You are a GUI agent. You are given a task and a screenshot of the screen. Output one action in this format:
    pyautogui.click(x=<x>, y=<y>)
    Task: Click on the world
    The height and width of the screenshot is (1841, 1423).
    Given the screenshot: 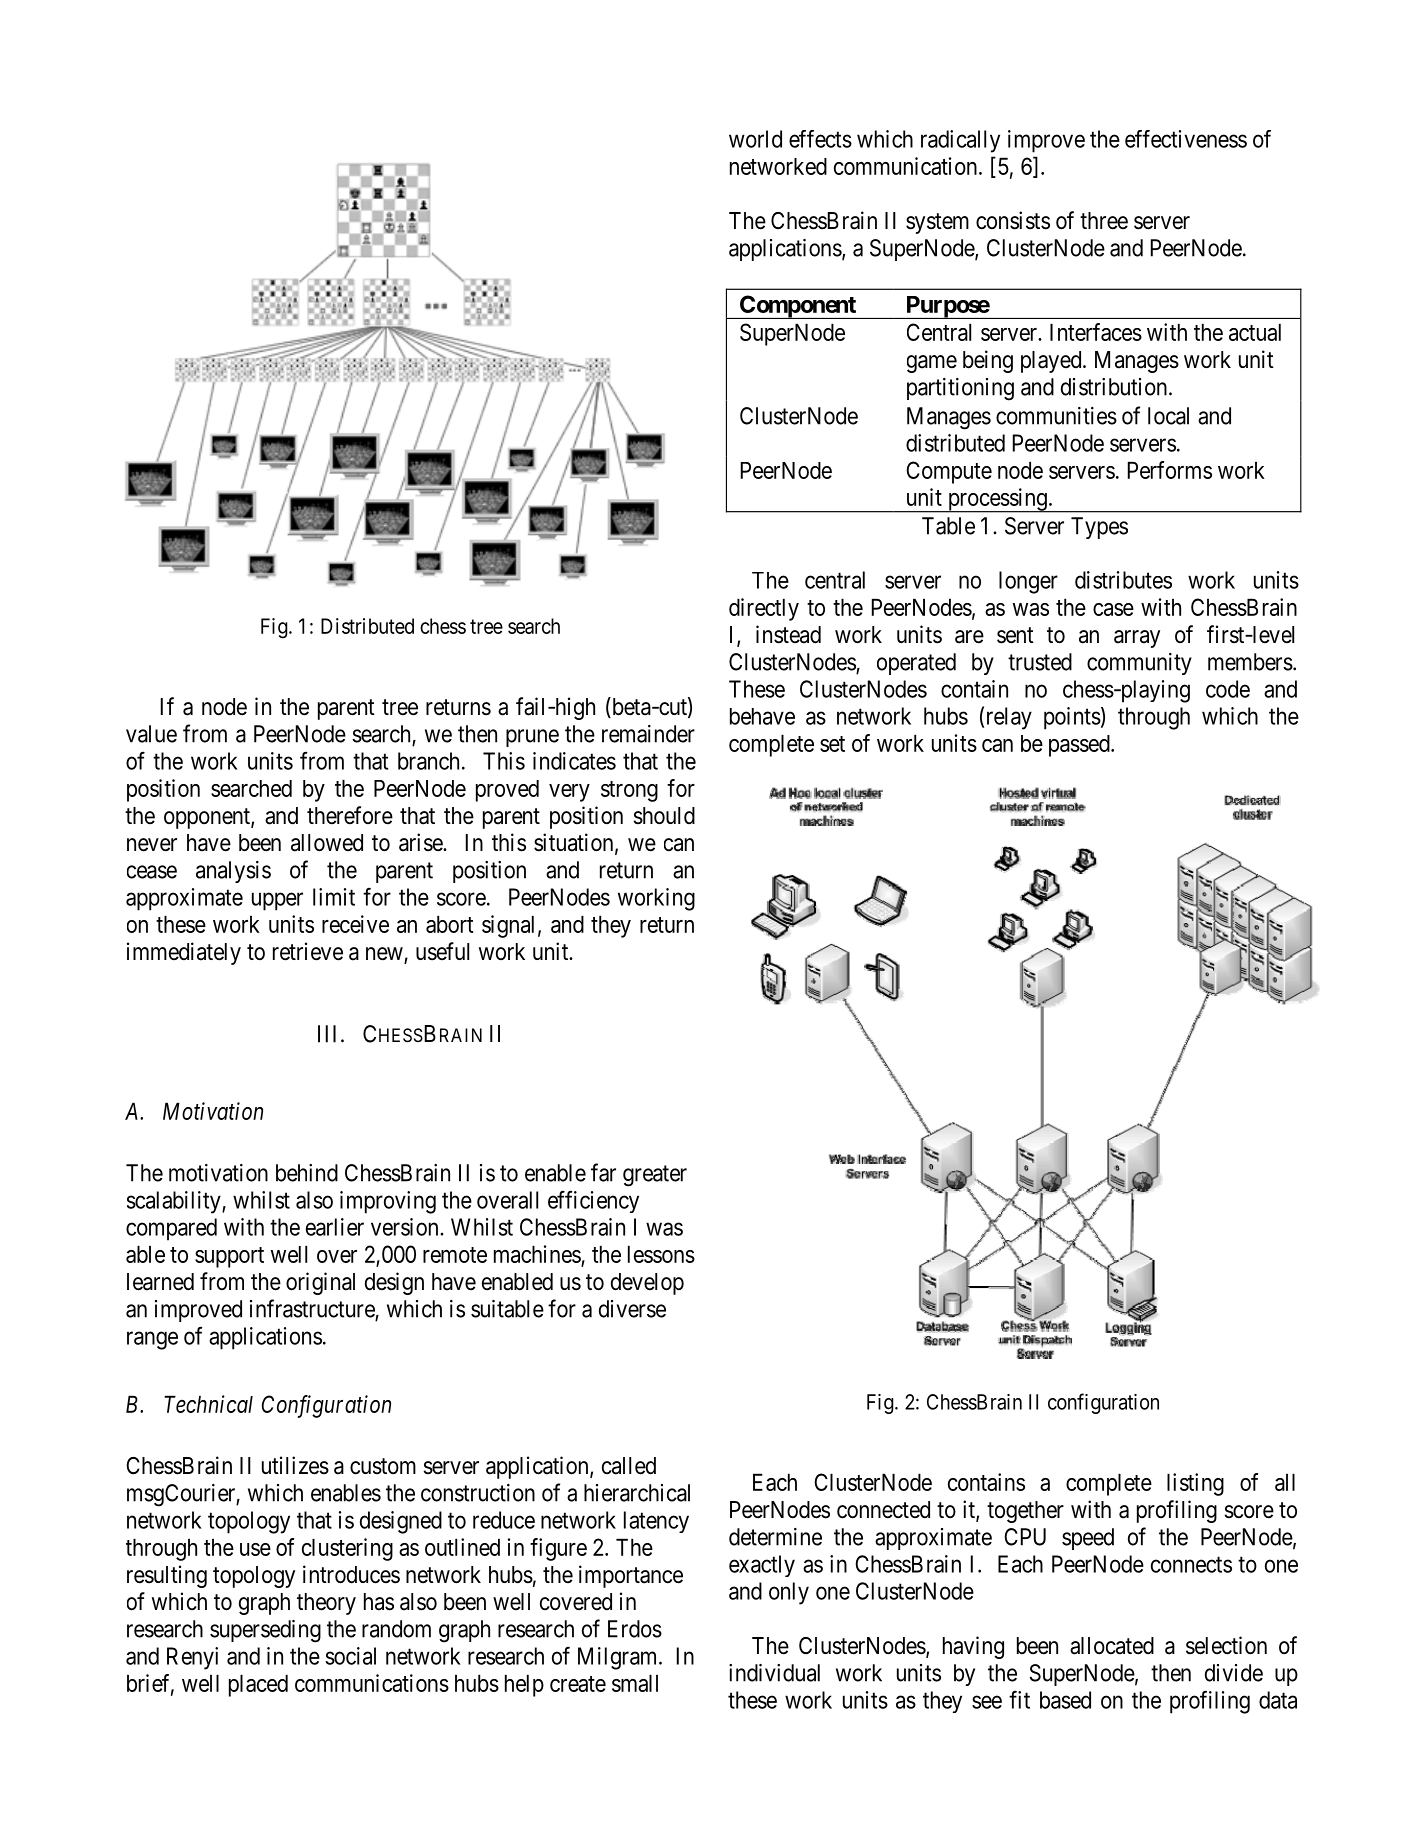 What is the action you would take?
    pyautogui.click(x=755, y=139)
